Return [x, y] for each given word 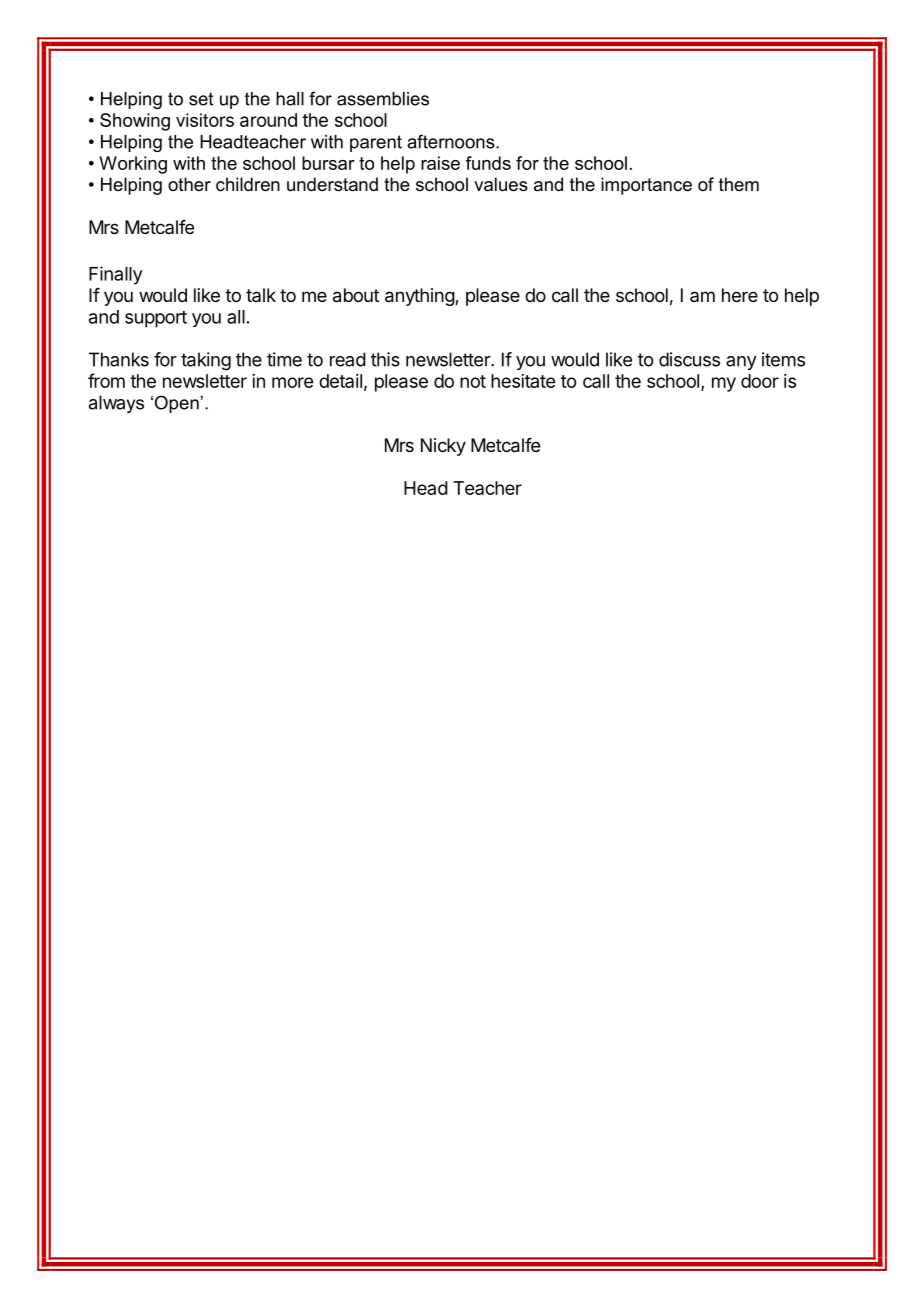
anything [420, 297]
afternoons [452, 141]
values [501, 184]
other [189, 184]
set [201, 99]
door [760, 381]
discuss [689, 359]
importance [646, 186]
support [156, 319]
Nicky [443, 447]
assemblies [383, 99]
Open [175, 404]
